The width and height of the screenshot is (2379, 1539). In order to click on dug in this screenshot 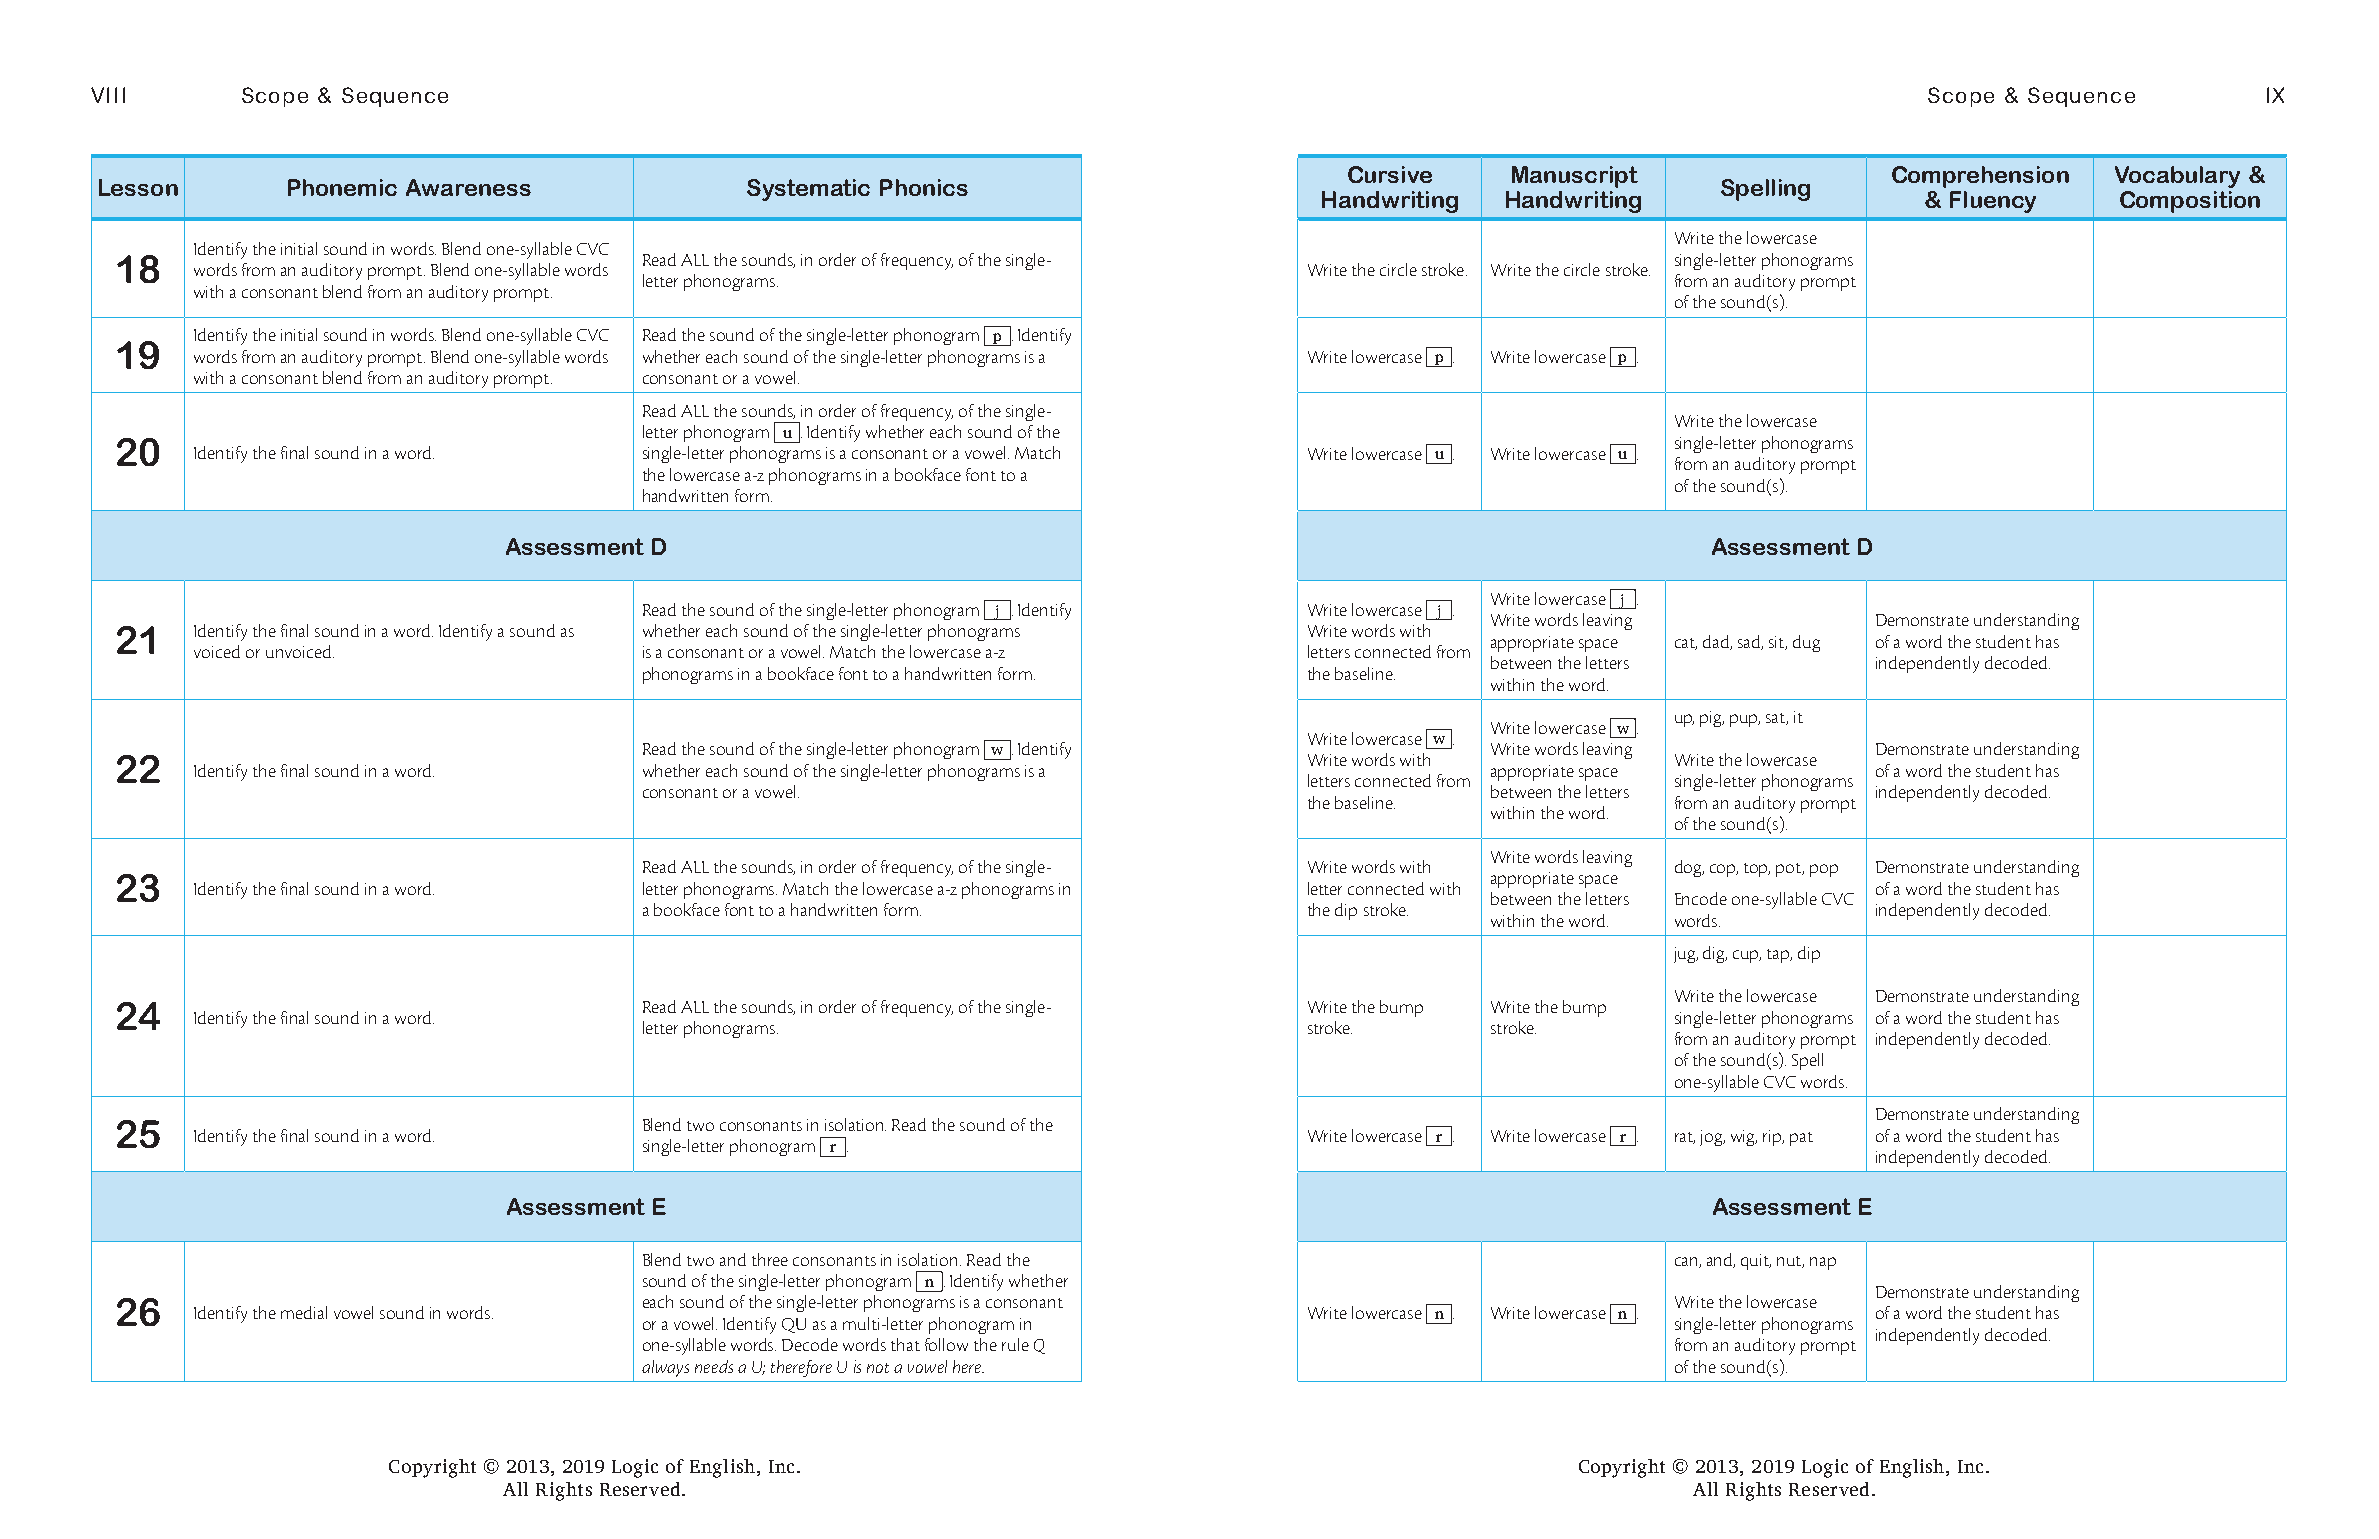, I will do `click(1806, 643)`.
